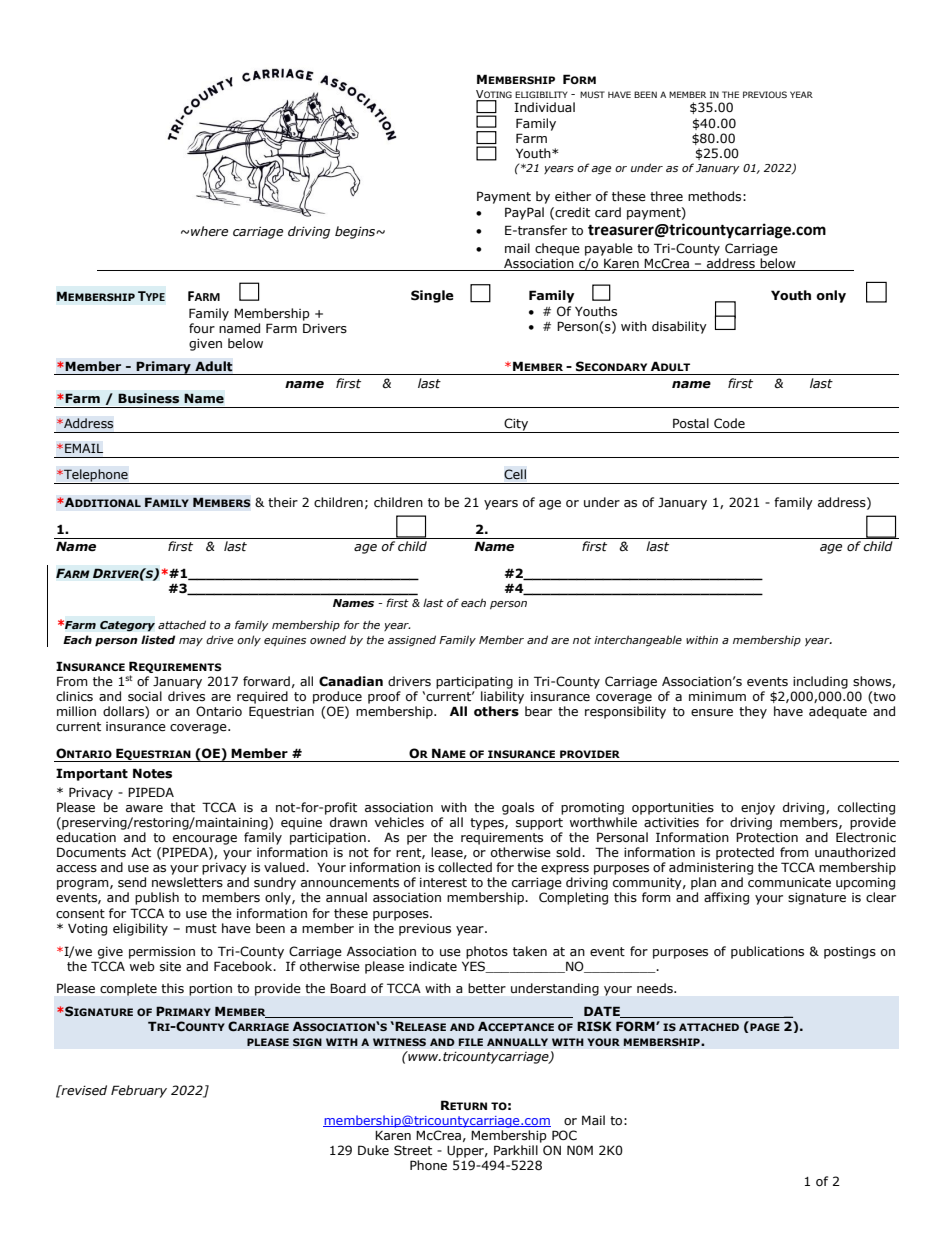  What do you see at coordinates (209, 231) in the screenshot?
I see `where` at bounding box center [209, 231].
